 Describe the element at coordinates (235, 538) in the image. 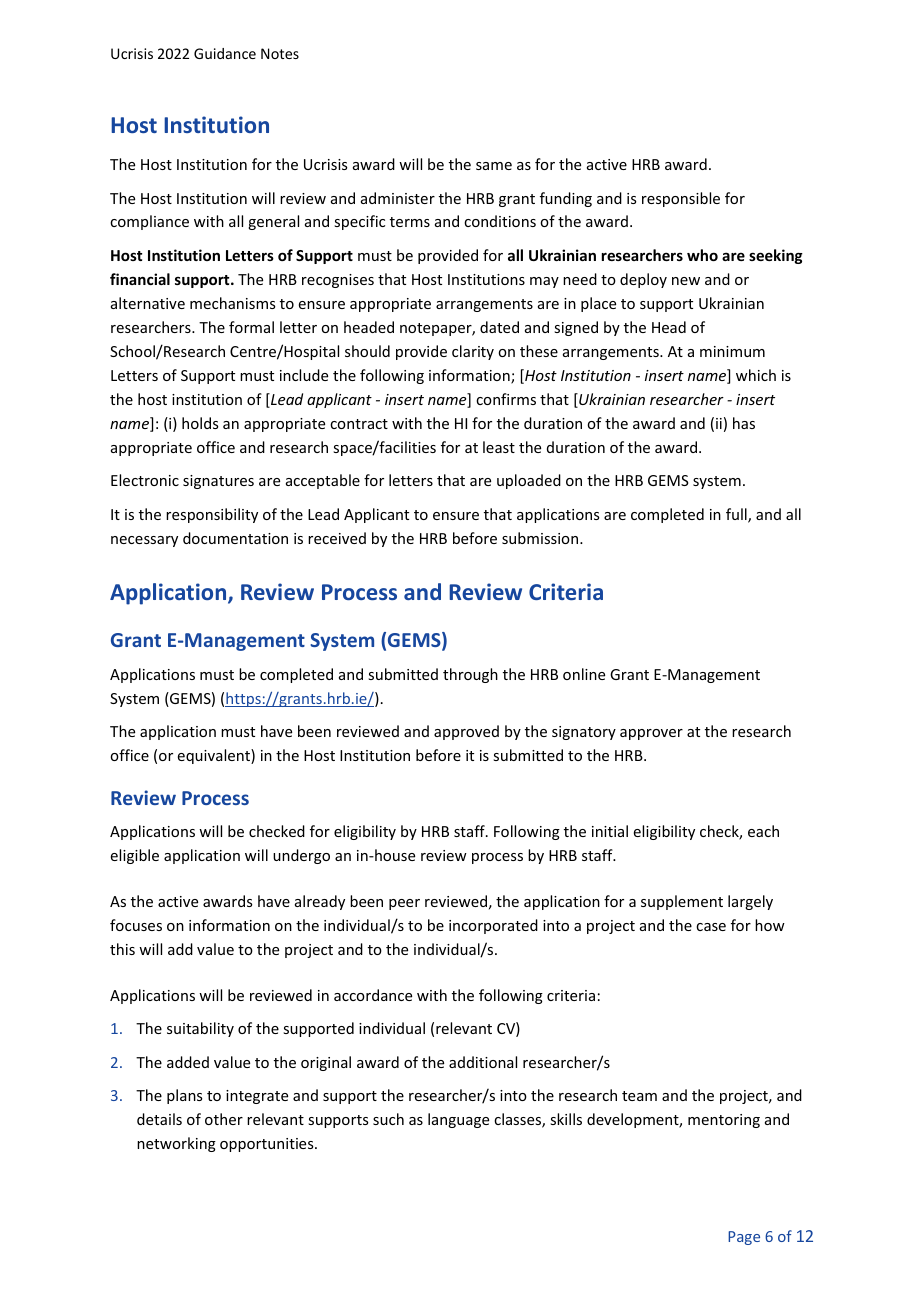

I see `documentation` at that location.
